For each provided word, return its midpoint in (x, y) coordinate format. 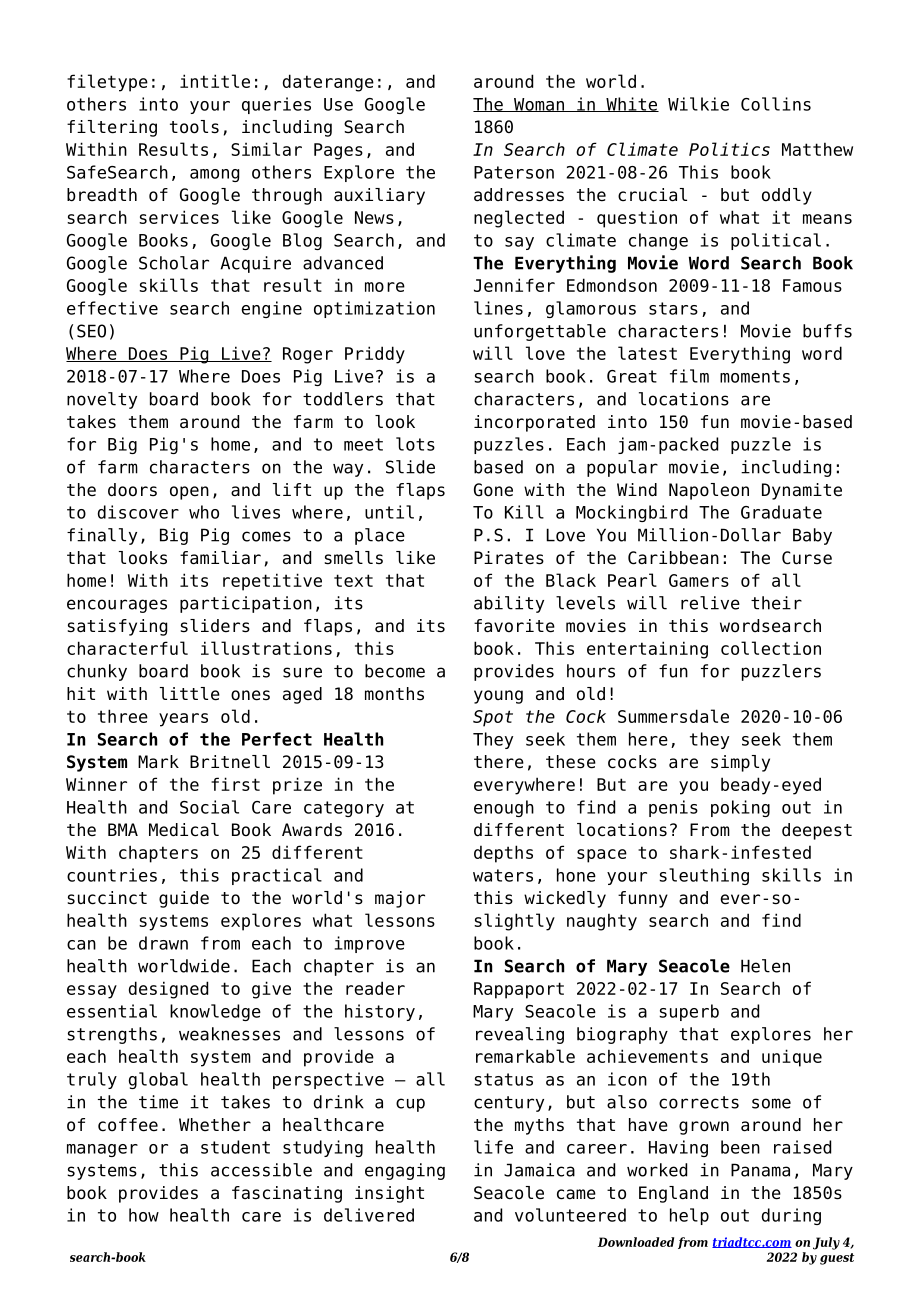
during (791, 1216)
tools (194, 127)
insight (389, 1194)
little (190, 694)
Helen (765, 966)
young (498, 697)
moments (755, 376)
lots (415, 444)
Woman (539, 105)
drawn (163, 943)
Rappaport (519, 990)
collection (771, 648)
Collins (776, 104)
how (144, 1215)
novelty (102, 400)
